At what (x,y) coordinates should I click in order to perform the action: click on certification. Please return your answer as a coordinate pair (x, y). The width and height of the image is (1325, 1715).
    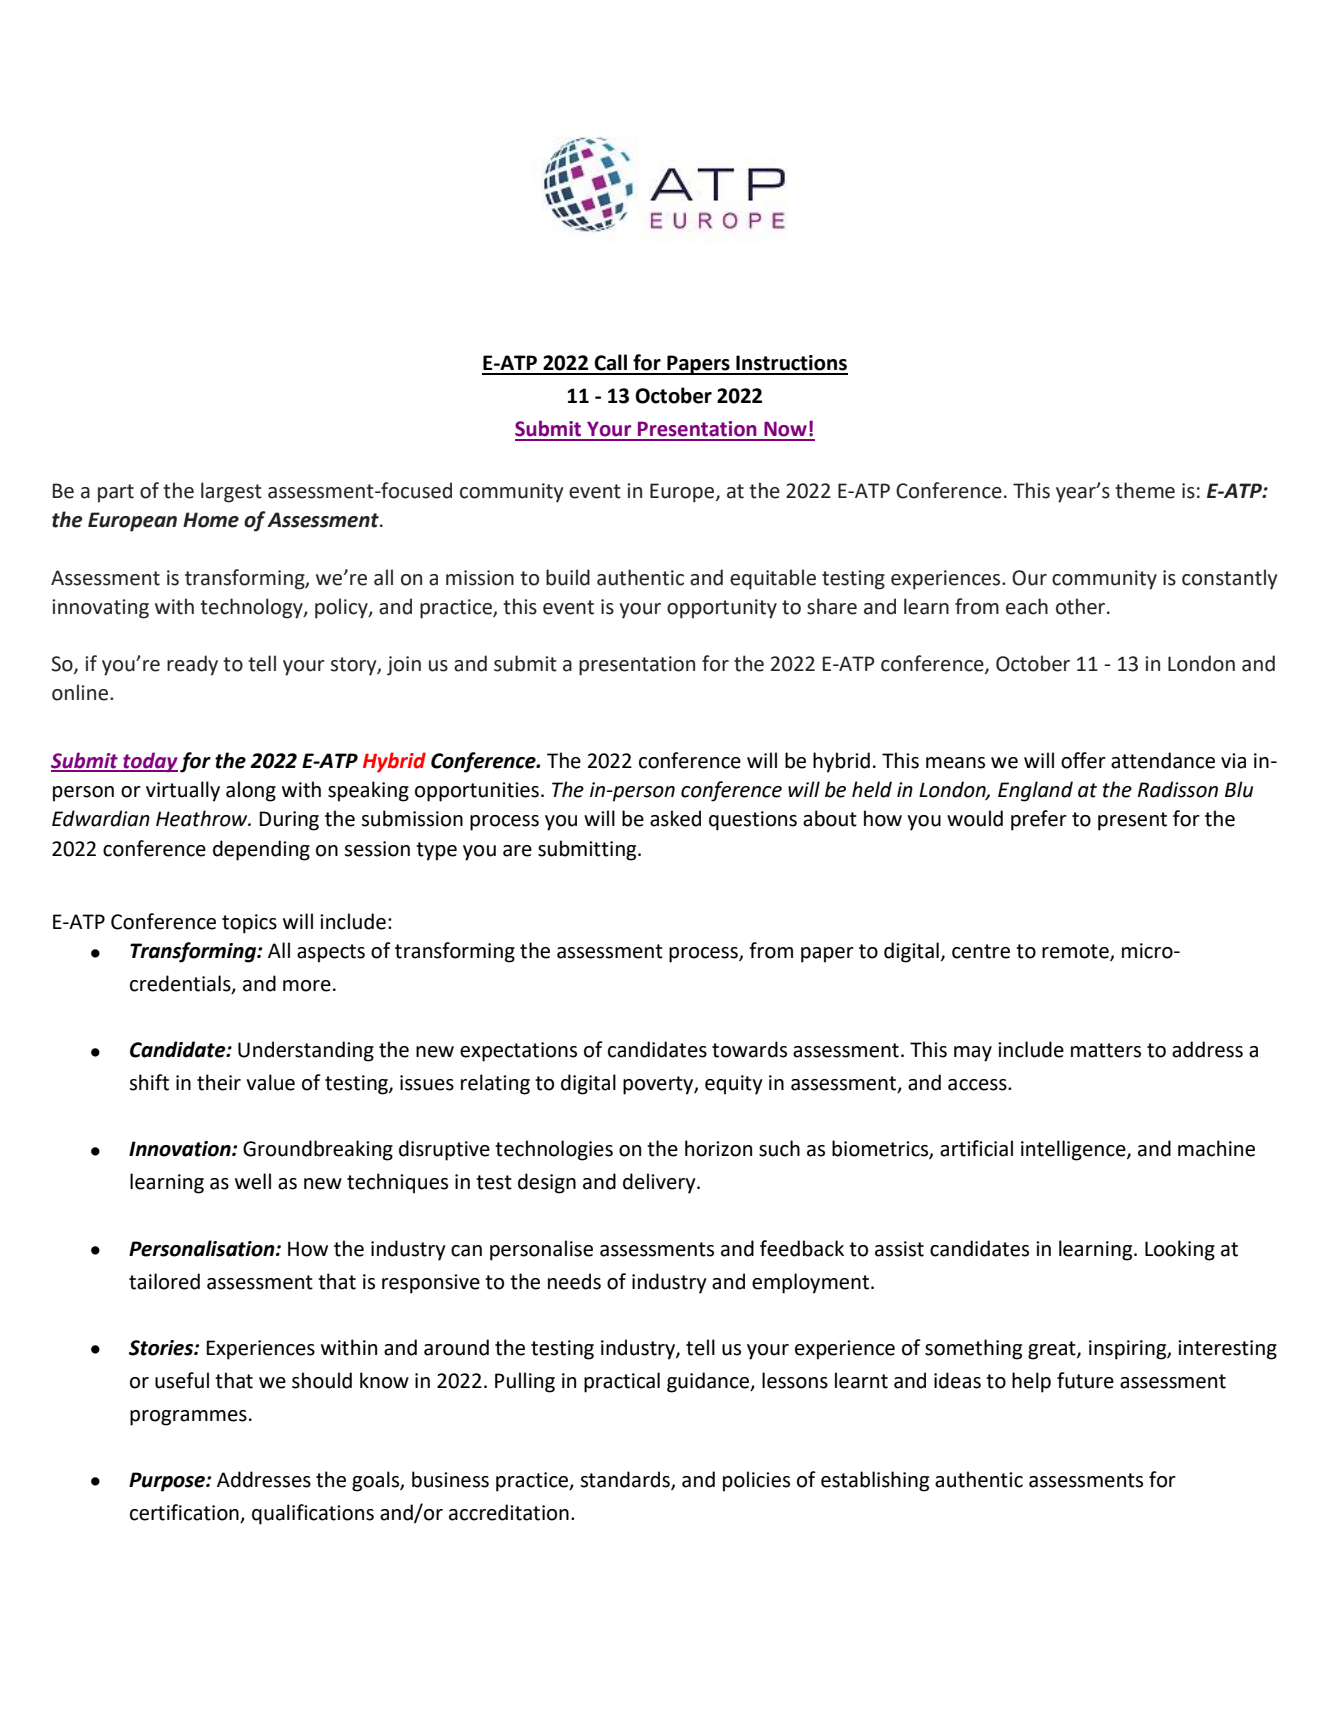
    Looking at the image, I should click on (184, 1512).
